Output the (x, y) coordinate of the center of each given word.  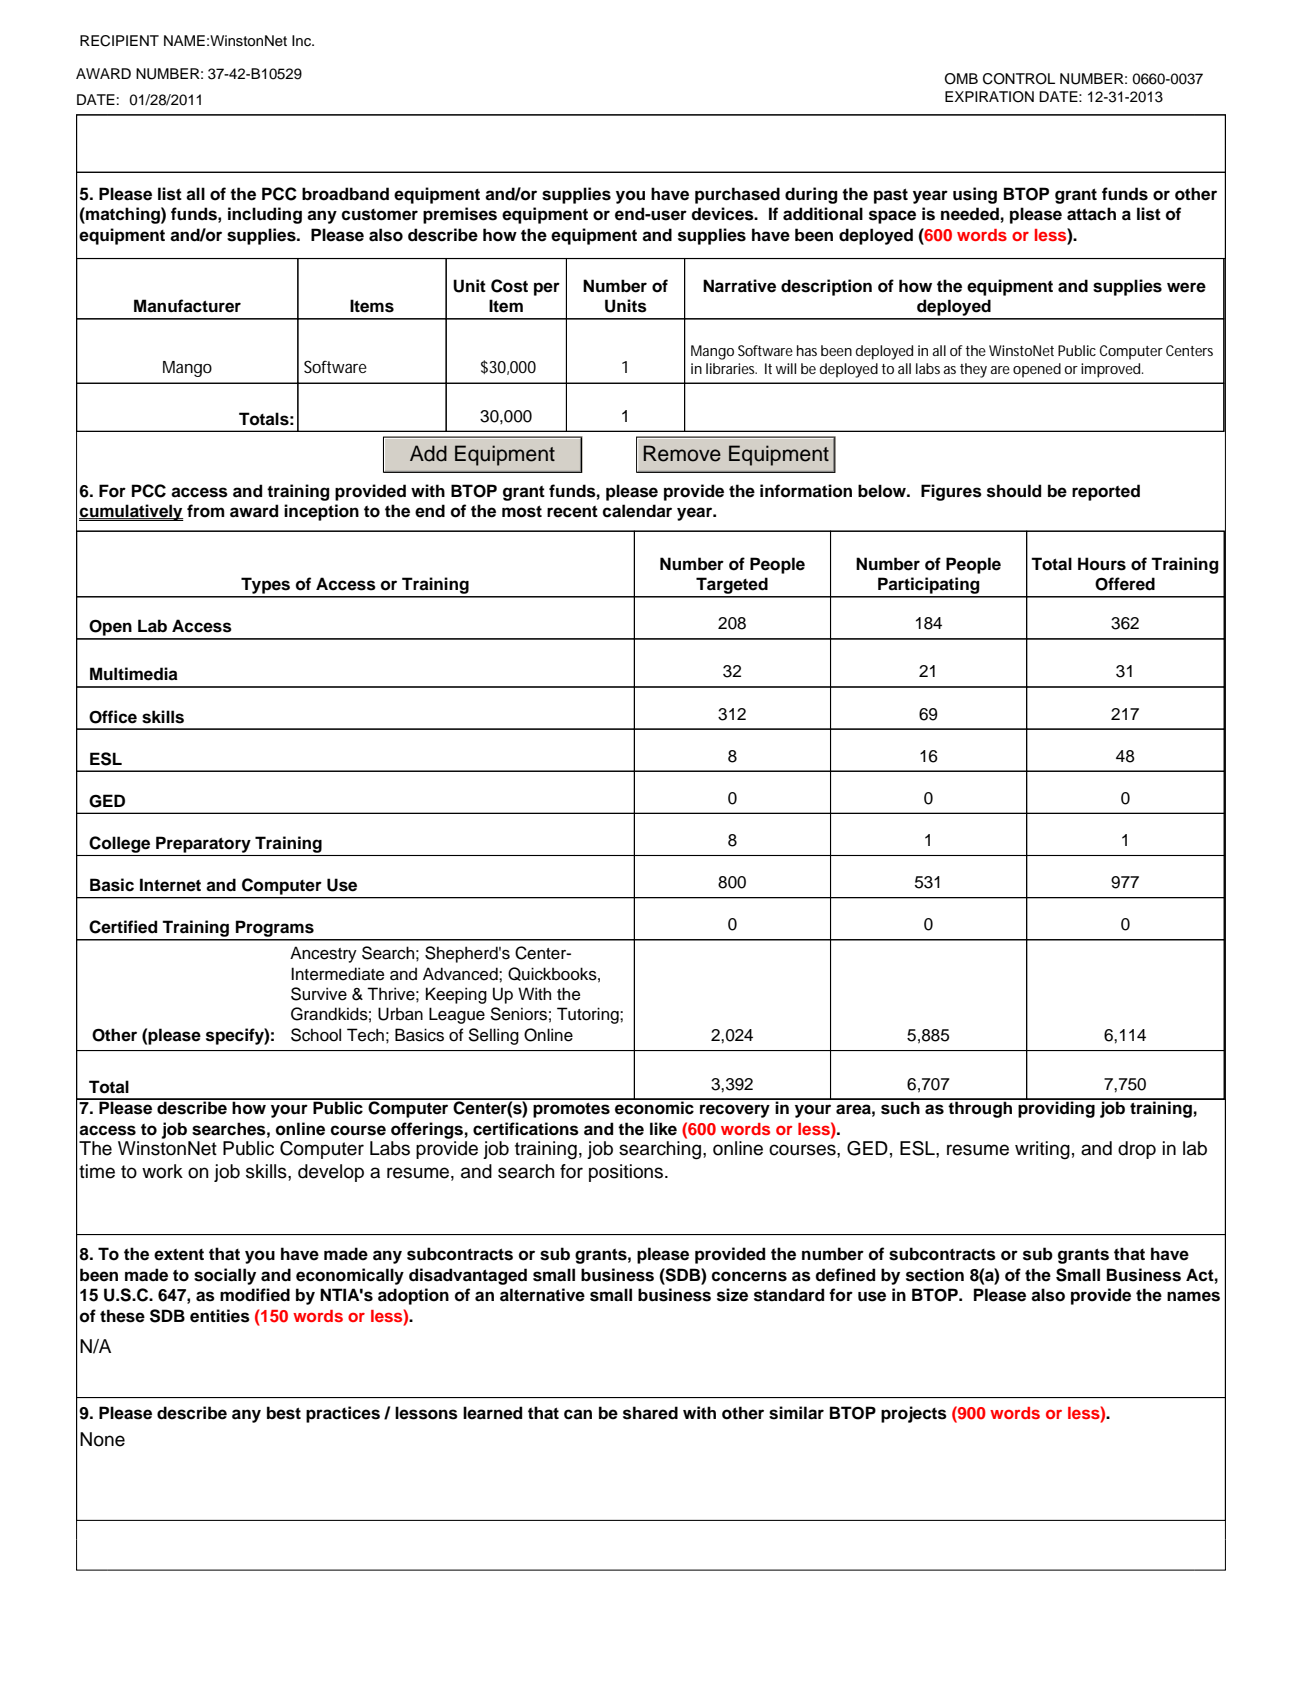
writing (1042, 1150)
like (663, 1129)
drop (1137, 1150)
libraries (731, 368)
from (205, 511)
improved (1112, 370)
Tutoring (589, 1015)
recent (572, 512)
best (284, 1413)
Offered (1125, 584)
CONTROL (1019, 79)
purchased (737, 195)
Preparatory (203, 844)
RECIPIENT (119, 41)
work (162, 1171)
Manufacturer (187, 306)
